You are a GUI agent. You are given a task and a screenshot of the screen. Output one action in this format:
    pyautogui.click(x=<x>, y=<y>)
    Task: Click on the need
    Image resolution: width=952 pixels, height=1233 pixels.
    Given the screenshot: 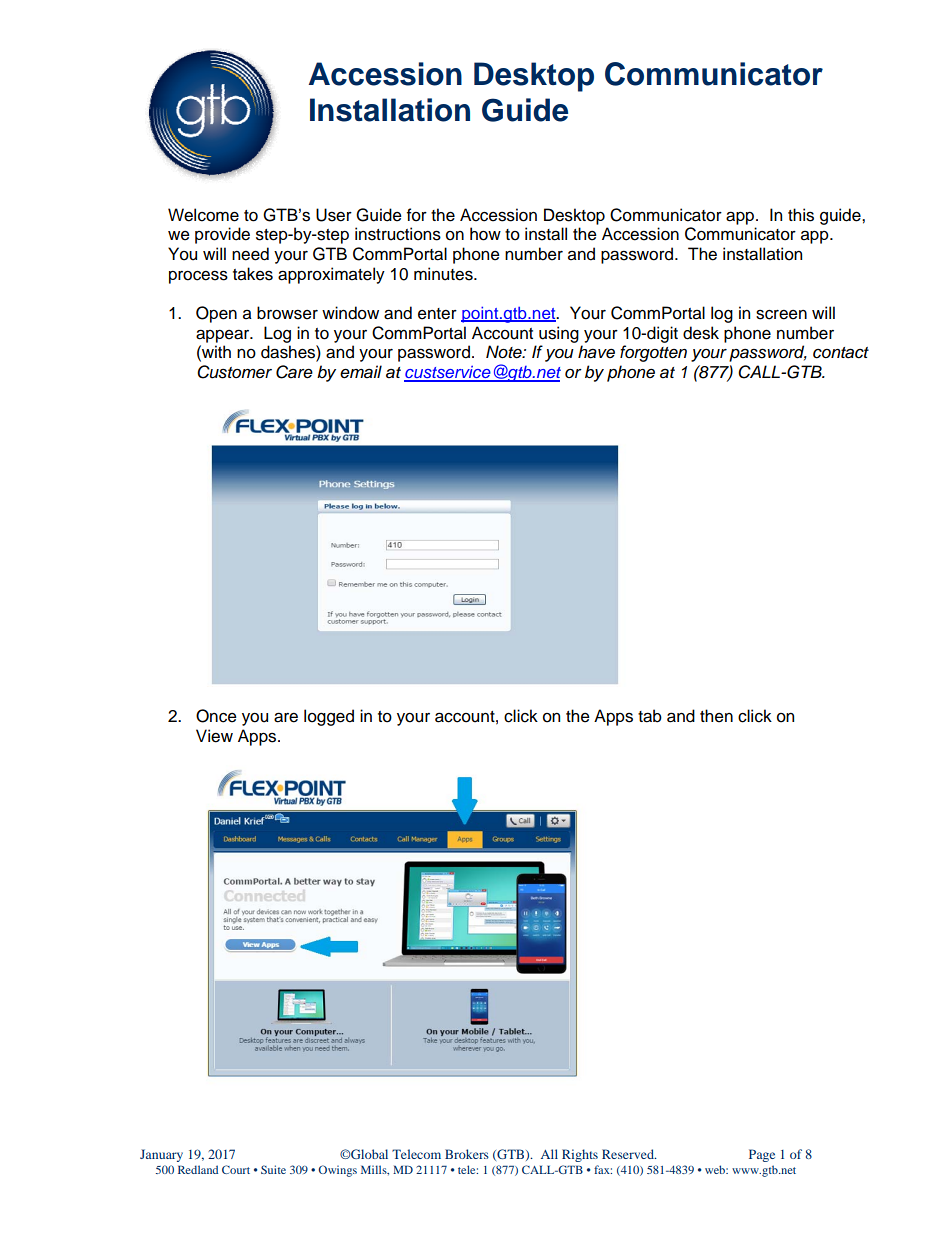 What is the action you would take?
    pyautogui.click(x=250, y=254)
